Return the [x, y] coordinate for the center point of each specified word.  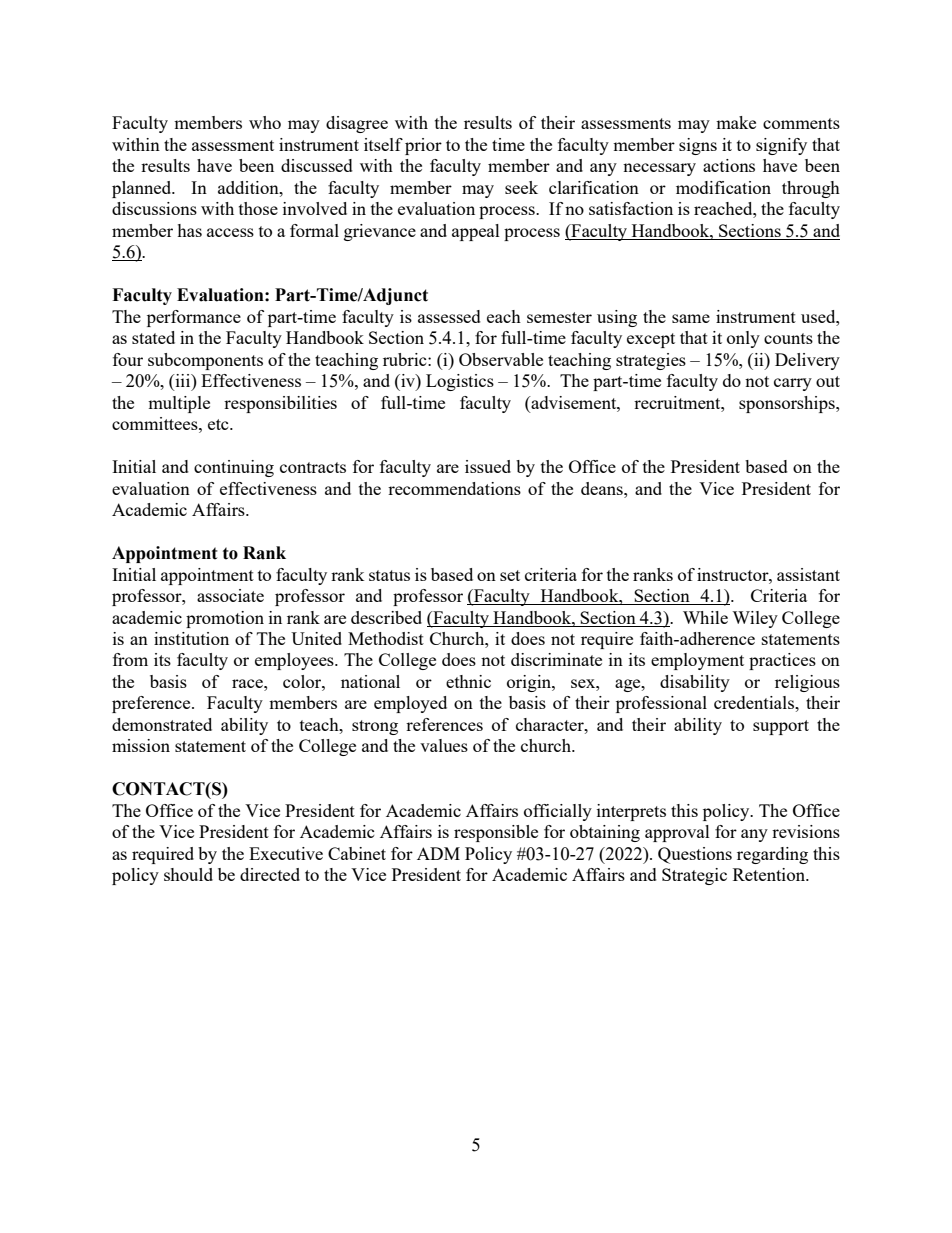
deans [603, 488]
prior [423, 146]
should [188, 874]
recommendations [454, 488]
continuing [234, 468]
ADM [438, 853]
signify [781, 146]
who [265, 122]
